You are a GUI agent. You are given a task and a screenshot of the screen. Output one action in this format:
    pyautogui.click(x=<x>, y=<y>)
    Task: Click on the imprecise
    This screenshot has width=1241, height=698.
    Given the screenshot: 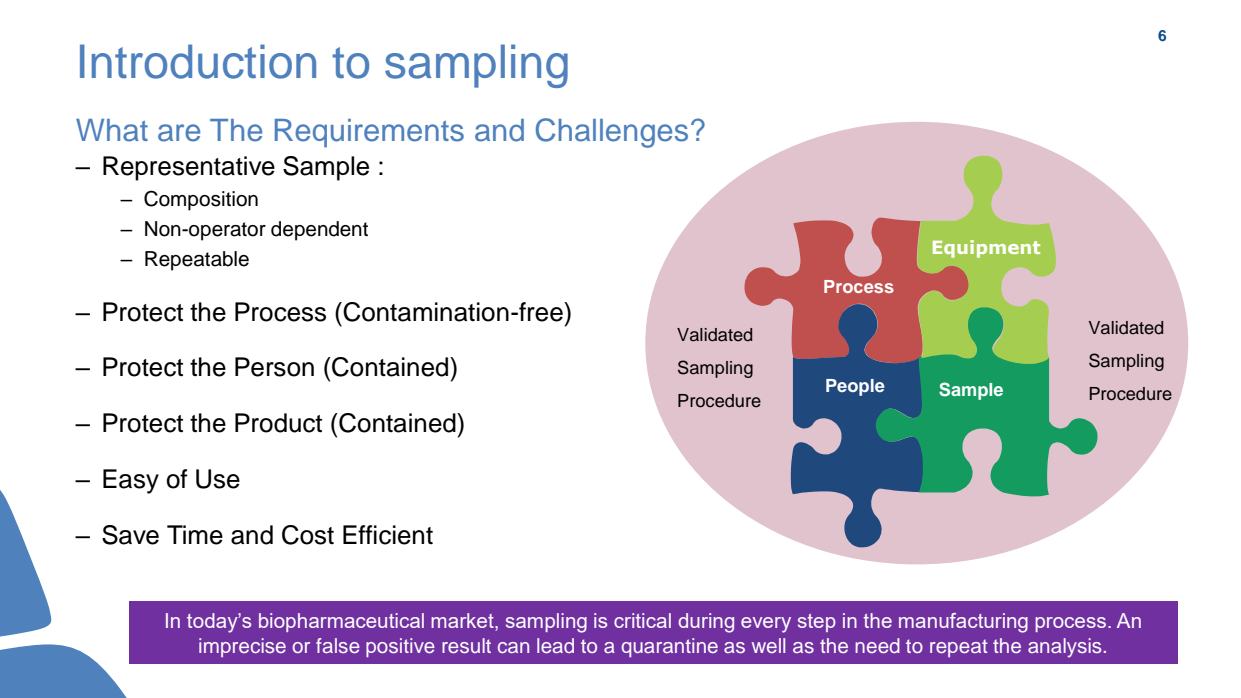 What is the action you would take?
    pyautogui.click(x=242, y=647)
